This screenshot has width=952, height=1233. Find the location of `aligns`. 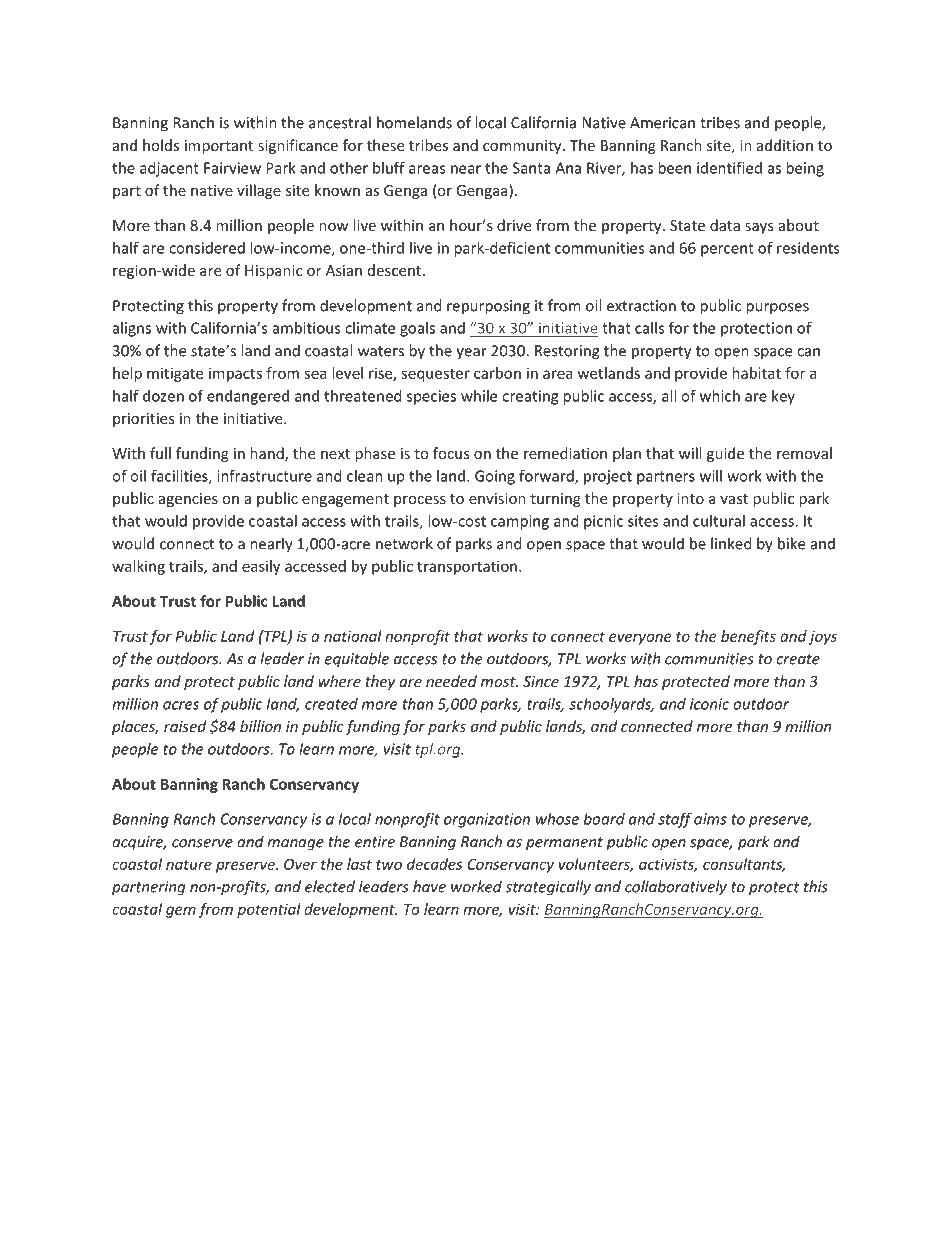

aligns is located at coordinates (132, 329).
